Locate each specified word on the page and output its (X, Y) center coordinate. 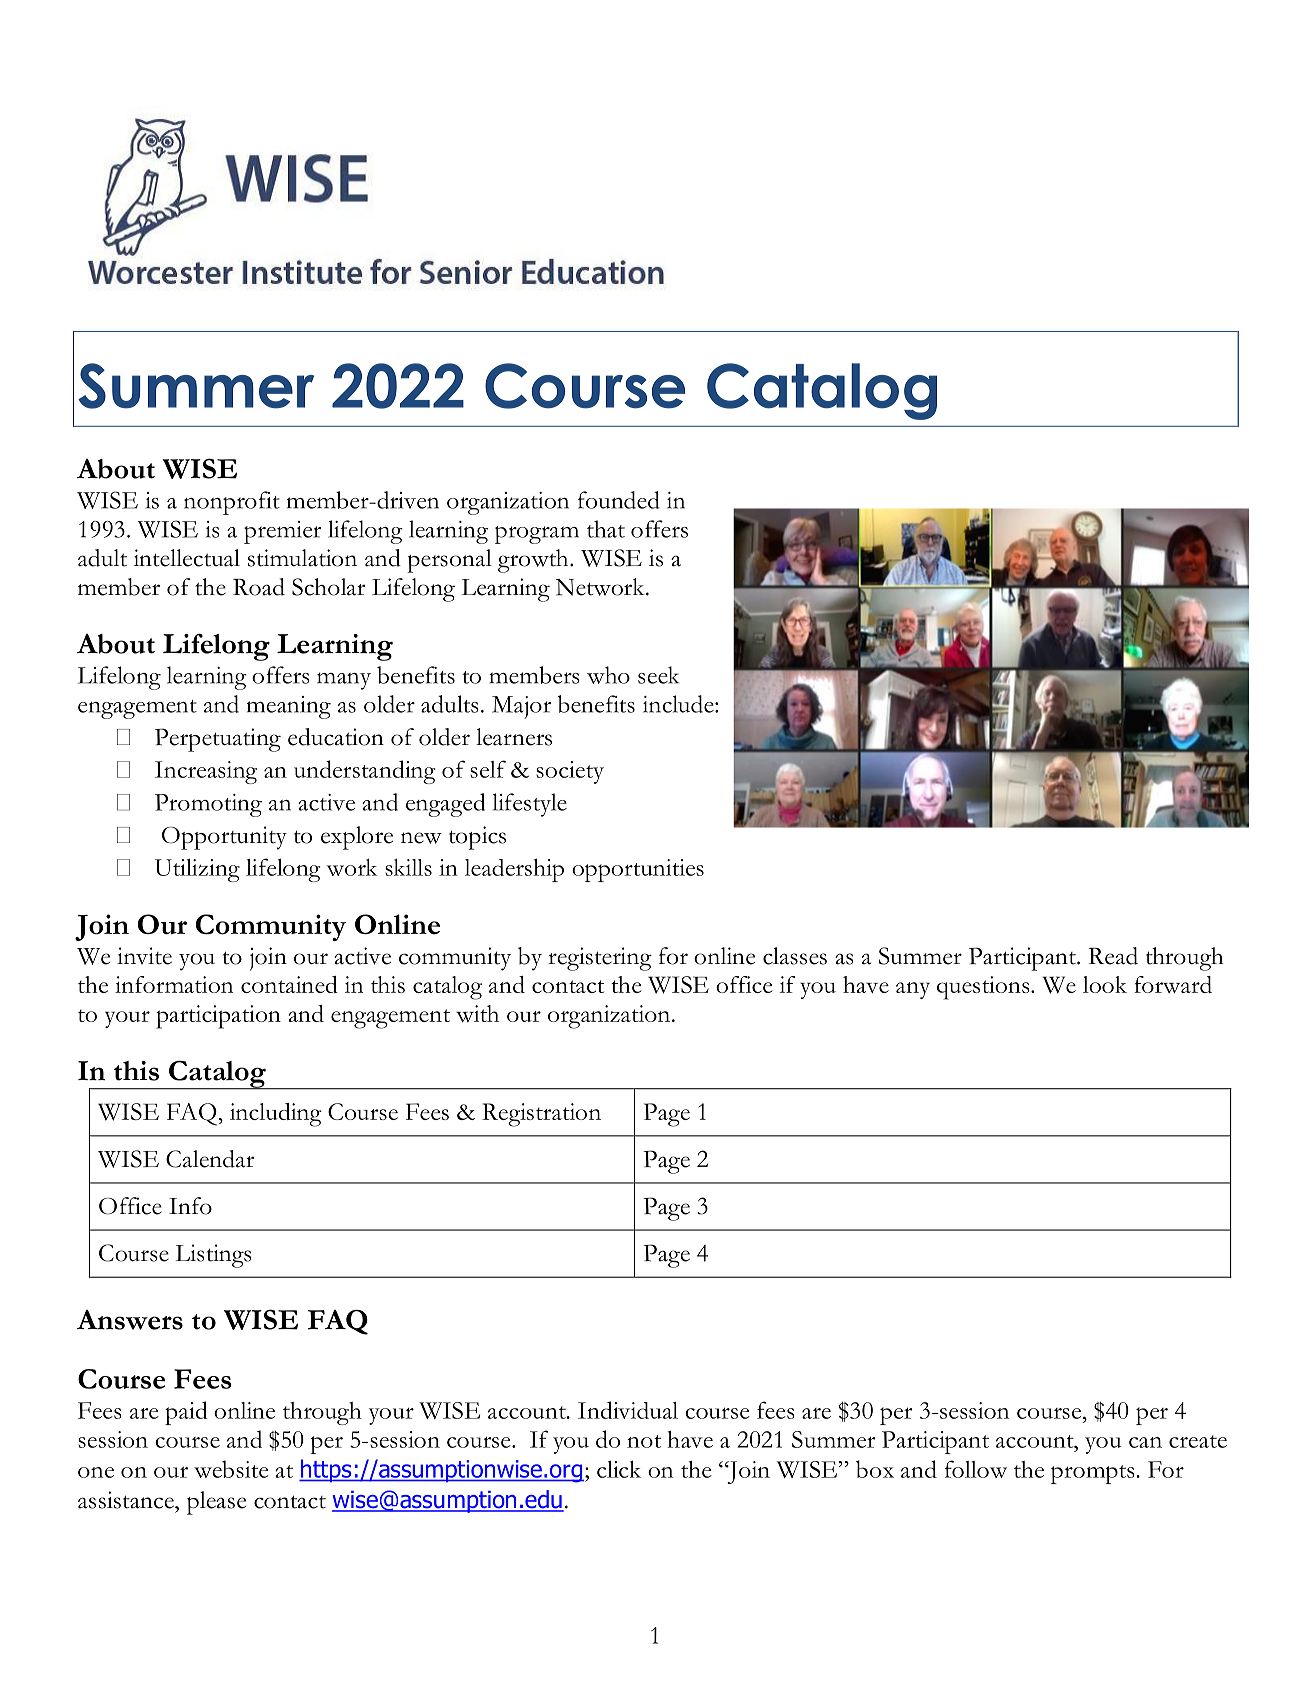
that (606, 529)
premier (282, 532)
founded (619, 500)
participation (218, 1017)
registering (600, 959)
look (1105, 984)
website (231, 1469)
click (619, 1469)
